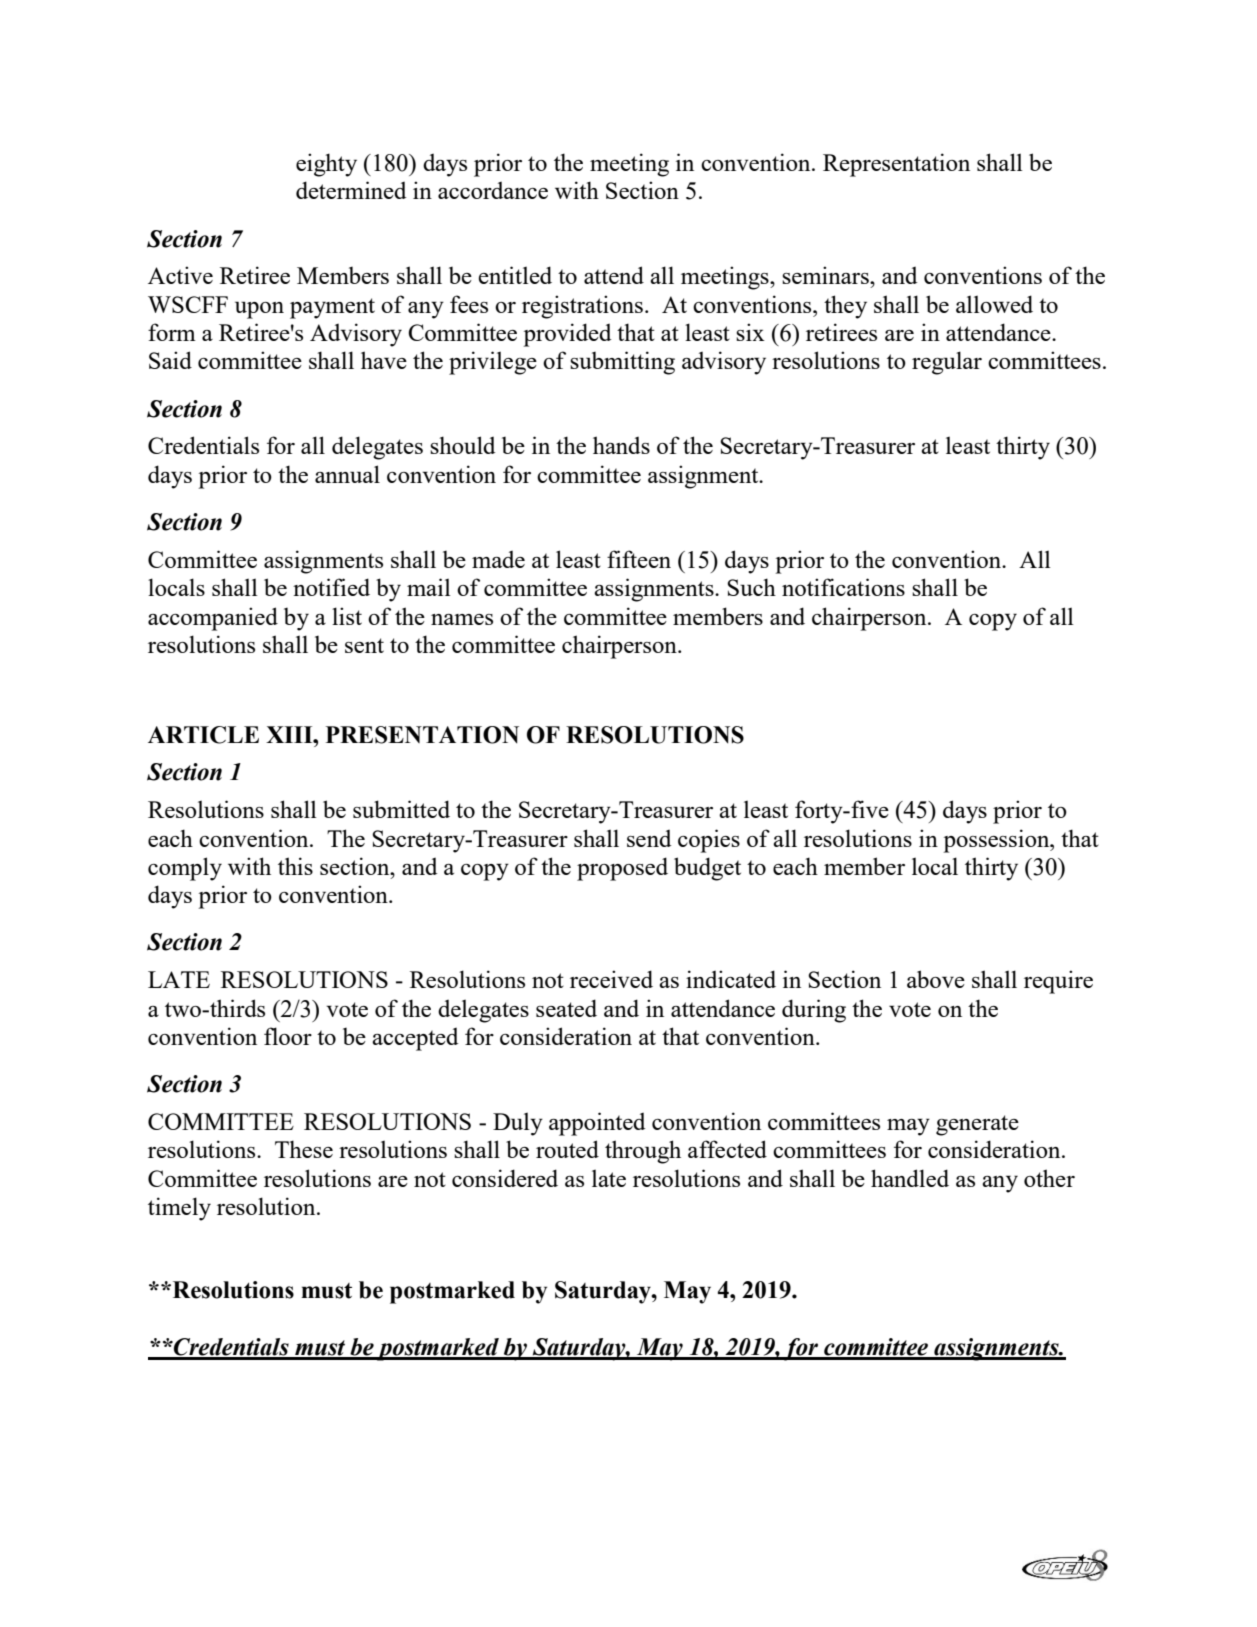 The width and height of the screenshot is (1257, 1627). I want to click on names, so click(462, 619).
